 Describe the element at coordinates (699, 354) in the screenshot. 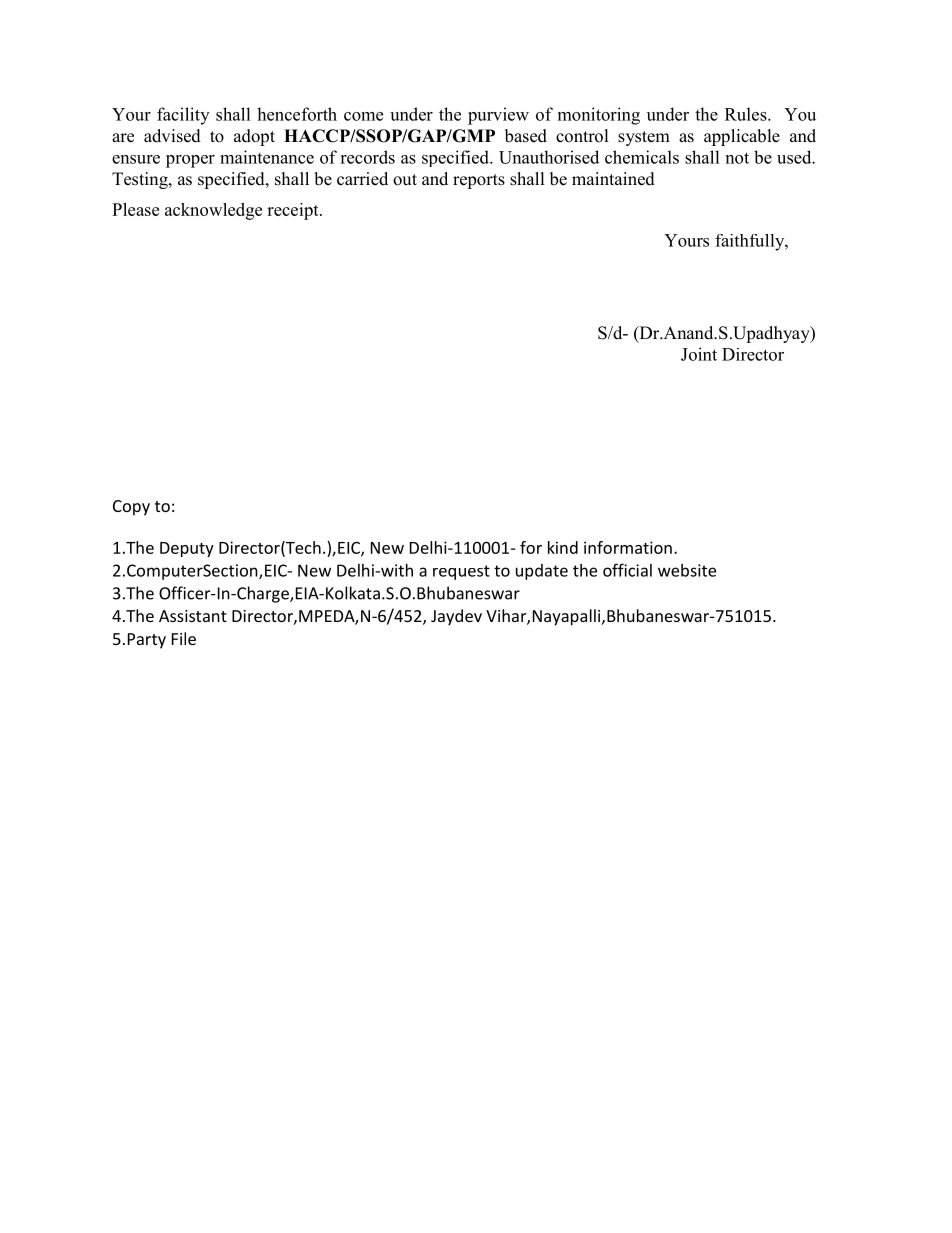

I see `Joint` at that location.
